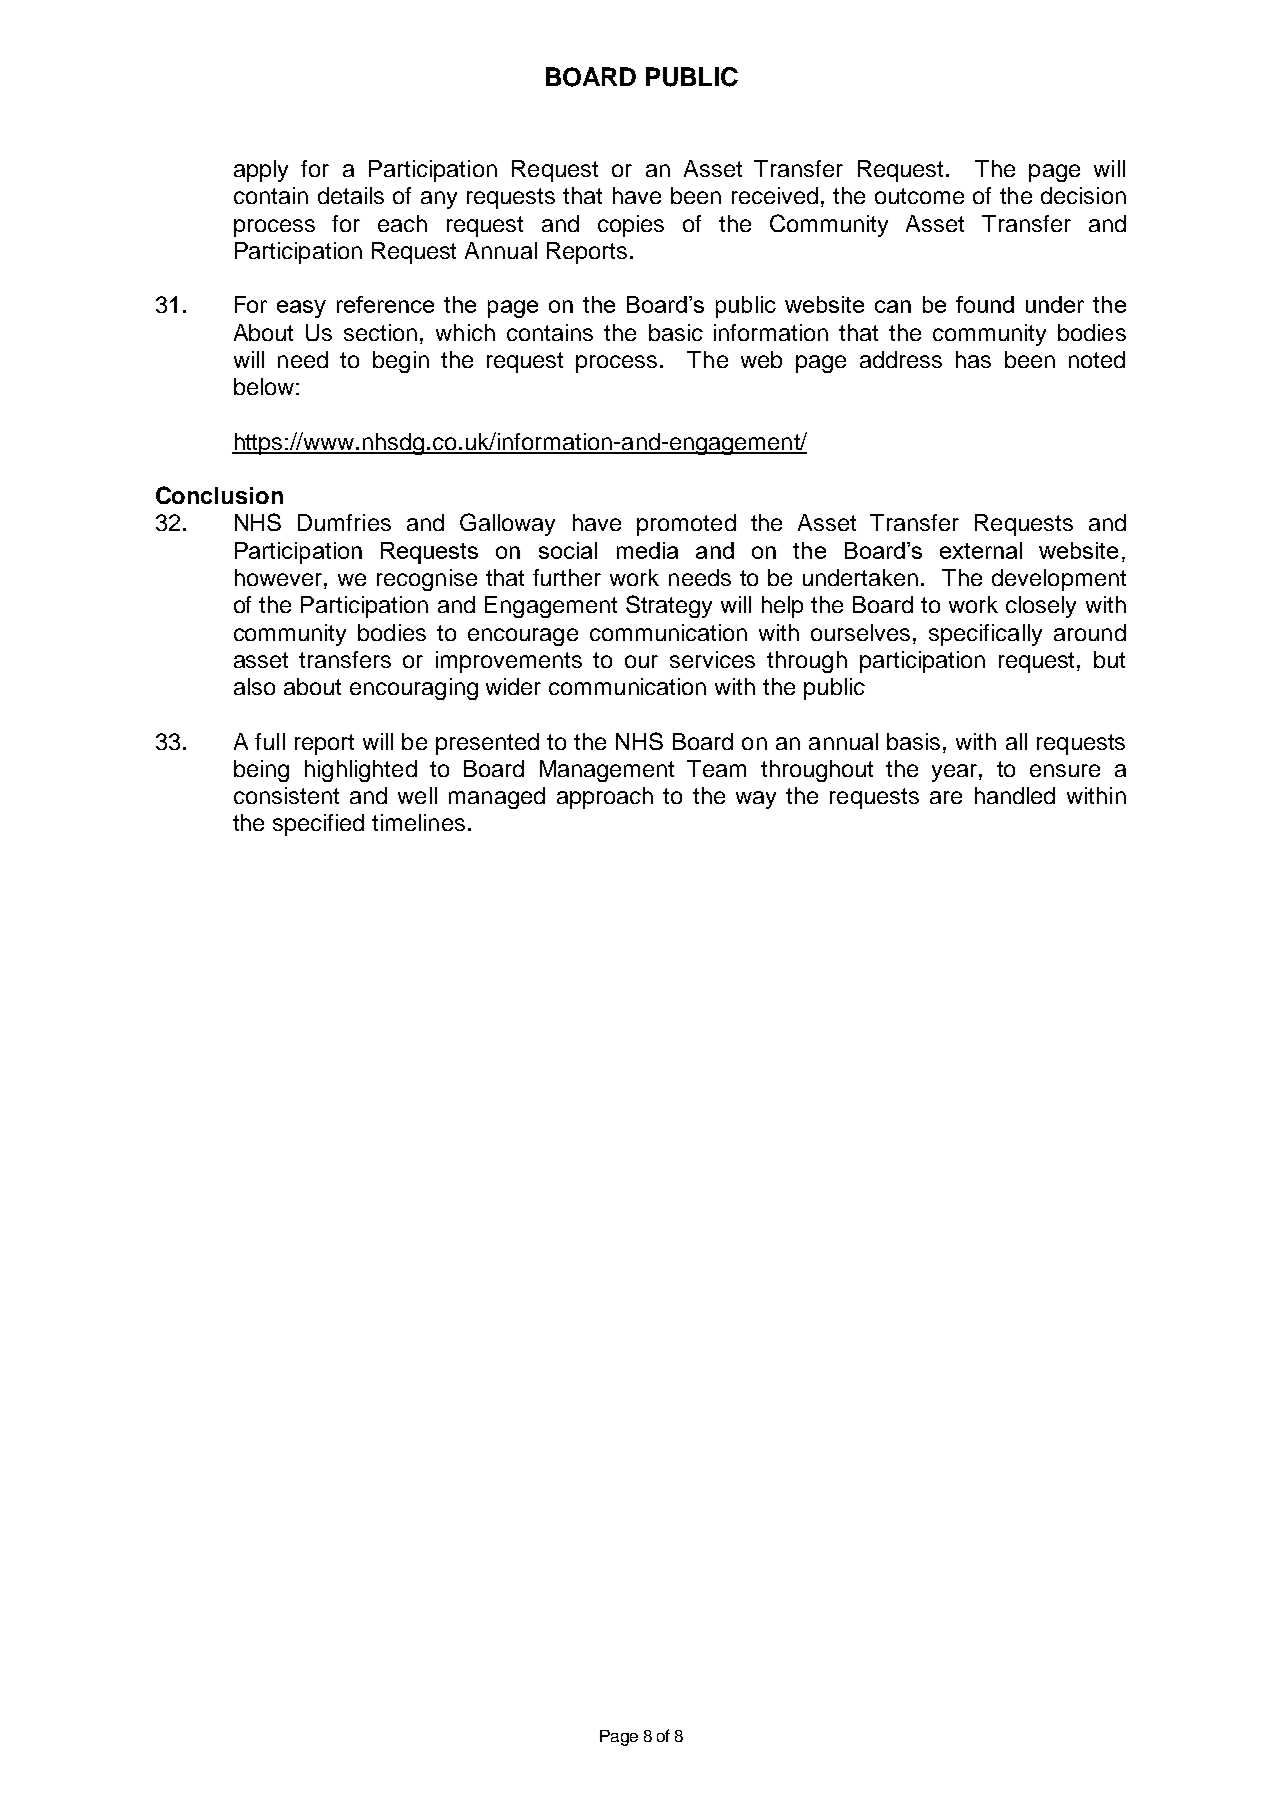 This document has width=1282, height=1814. I want to click on however, so click(278, 577).
